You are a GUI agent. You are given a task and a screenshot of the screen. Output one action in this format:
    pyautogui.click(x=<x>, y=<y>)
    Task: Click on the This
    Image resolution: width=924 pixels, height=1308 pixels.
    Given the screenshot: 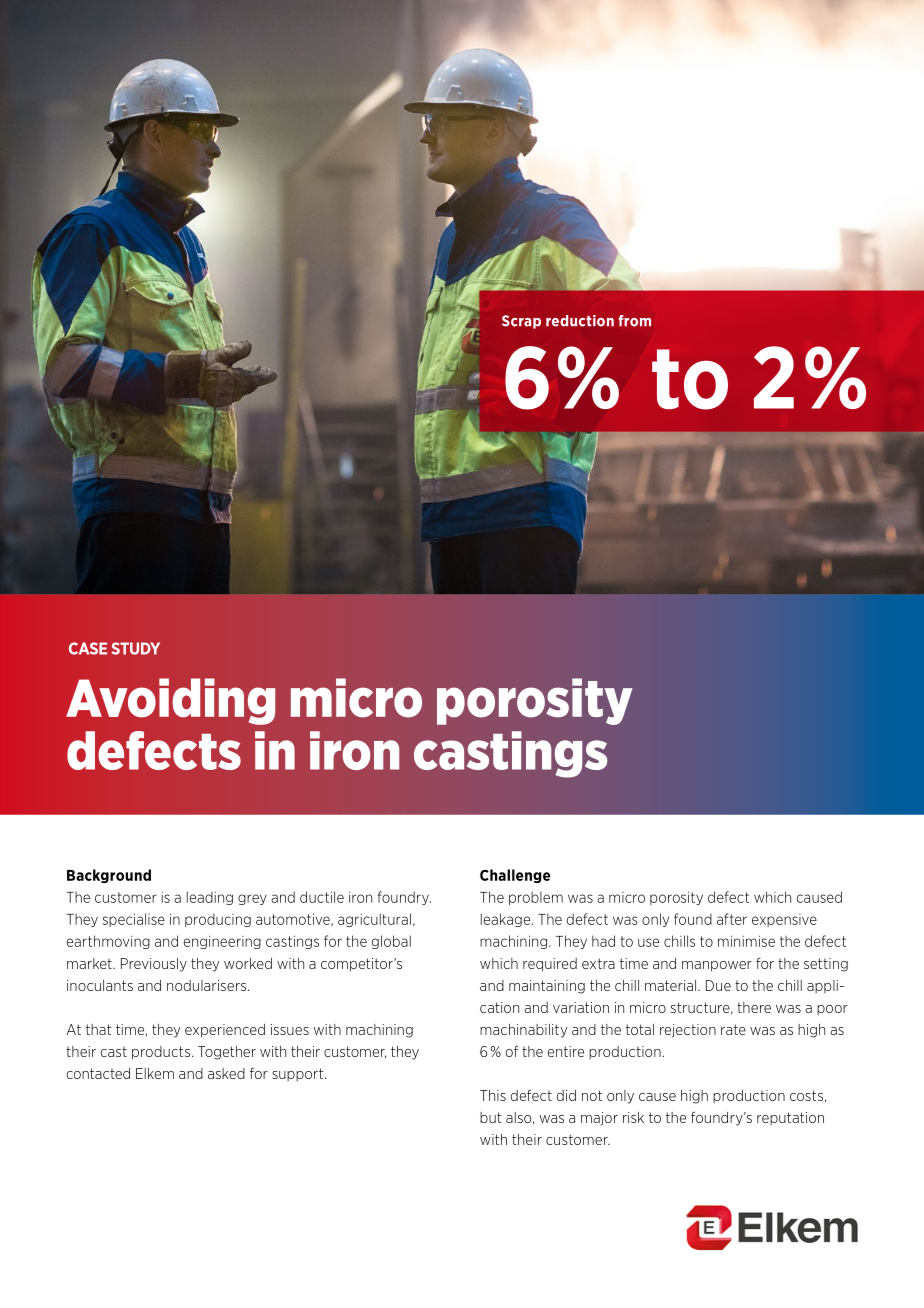 What is the action you would take?
    pyautogui.click(x=493, y=1095)
